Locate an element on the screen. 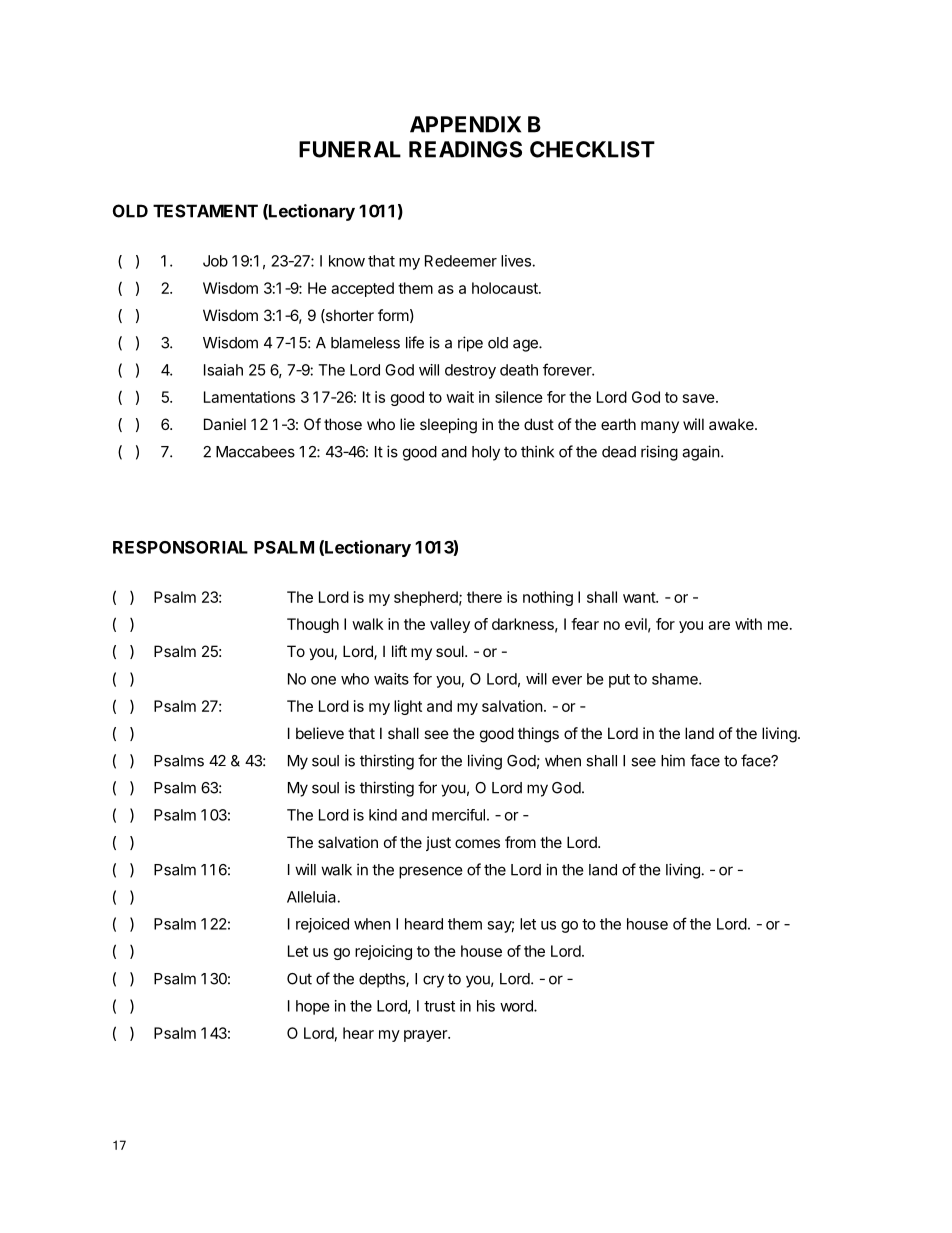  his is located at coordinates (486, 1006).
